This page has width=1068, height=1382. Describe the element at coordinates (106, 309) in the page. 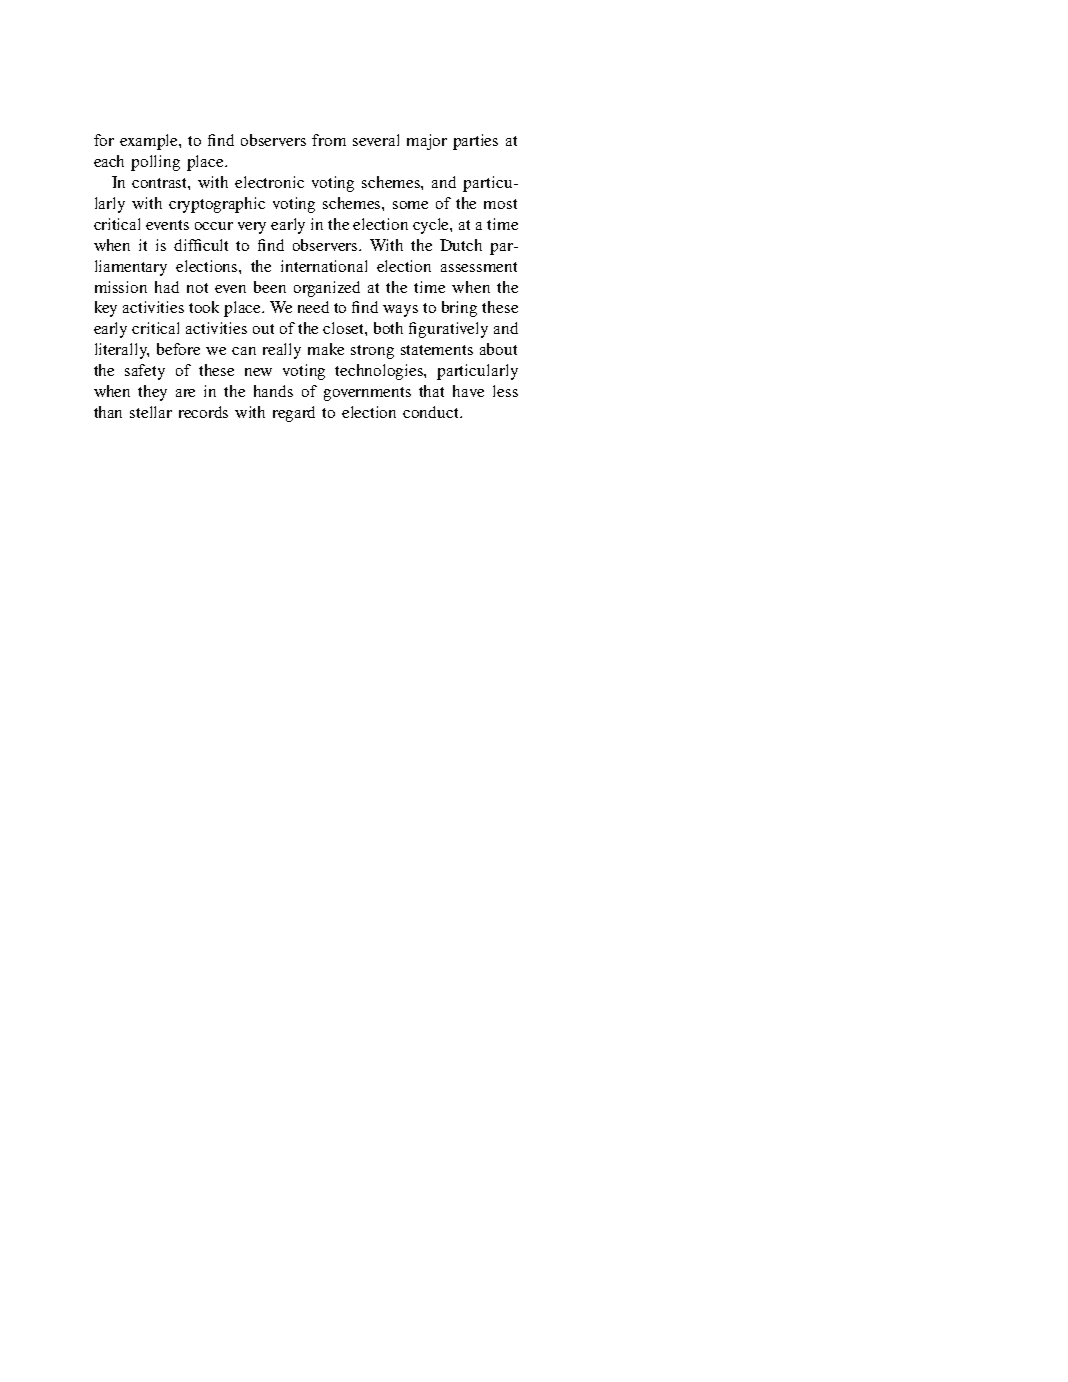

I see `key` at that location.
